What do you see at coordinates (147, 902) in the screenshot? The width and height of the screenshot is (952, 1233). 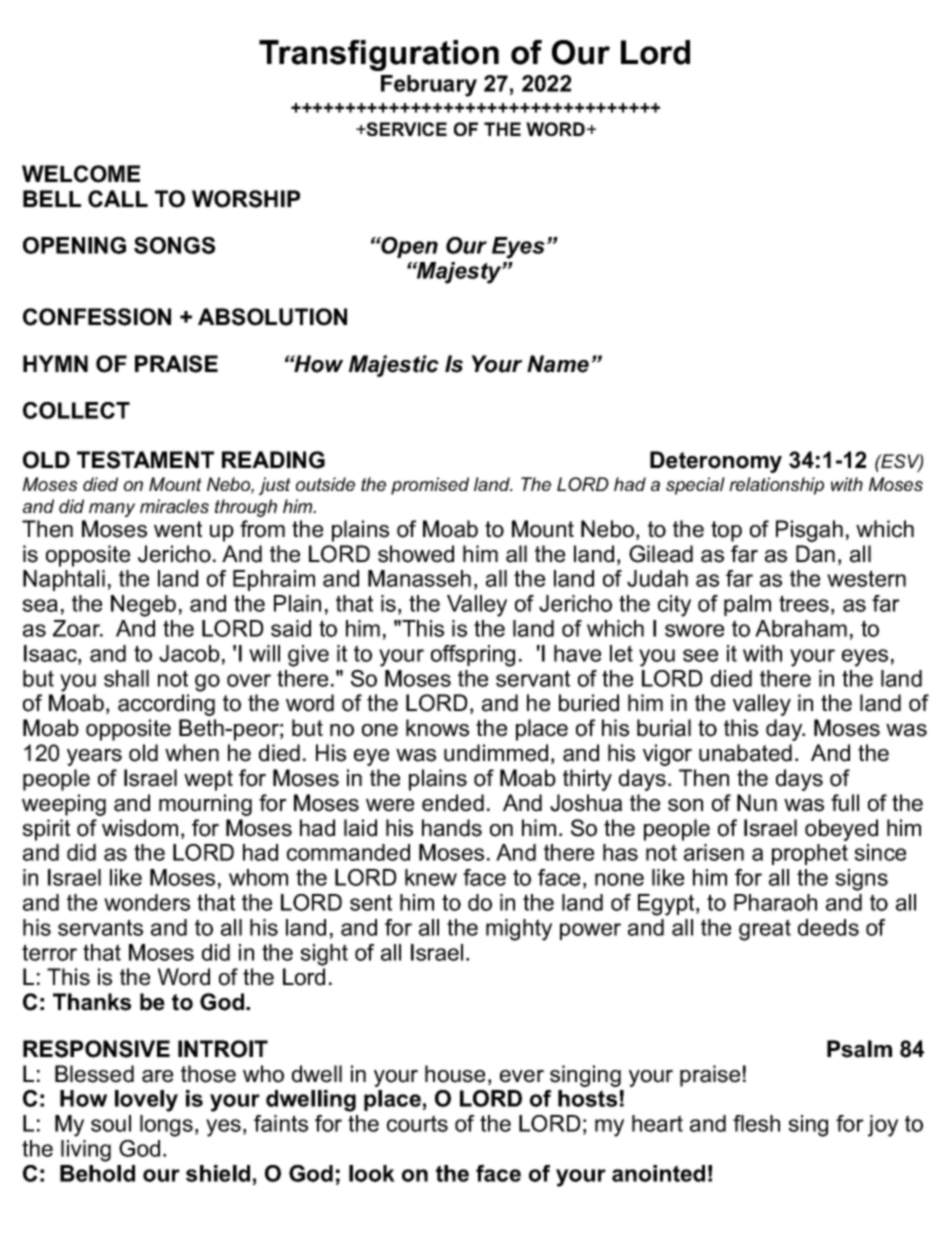 I see `wonders` at bounding box center [147, 902].
